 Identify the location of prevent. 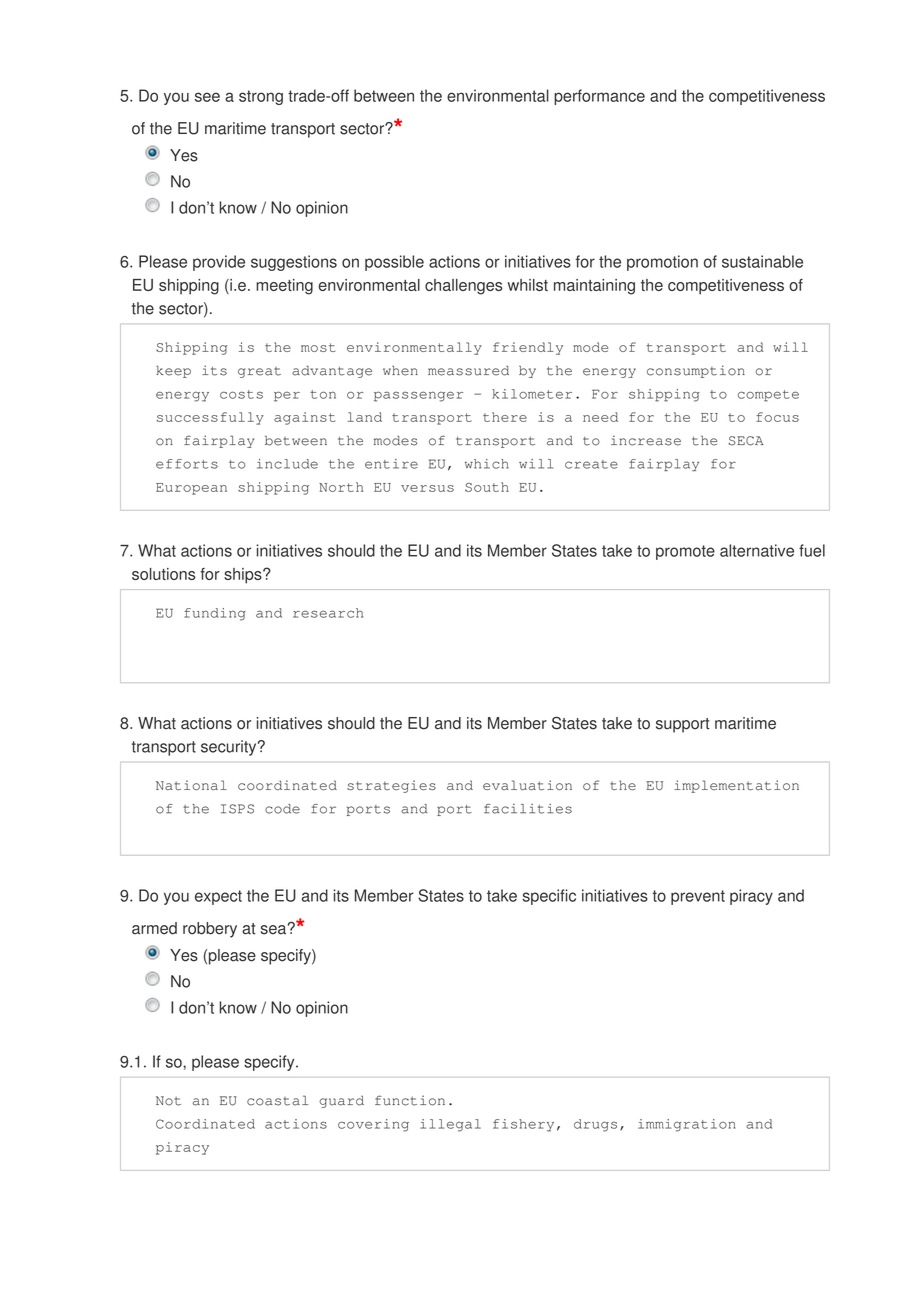
(698, 897).
